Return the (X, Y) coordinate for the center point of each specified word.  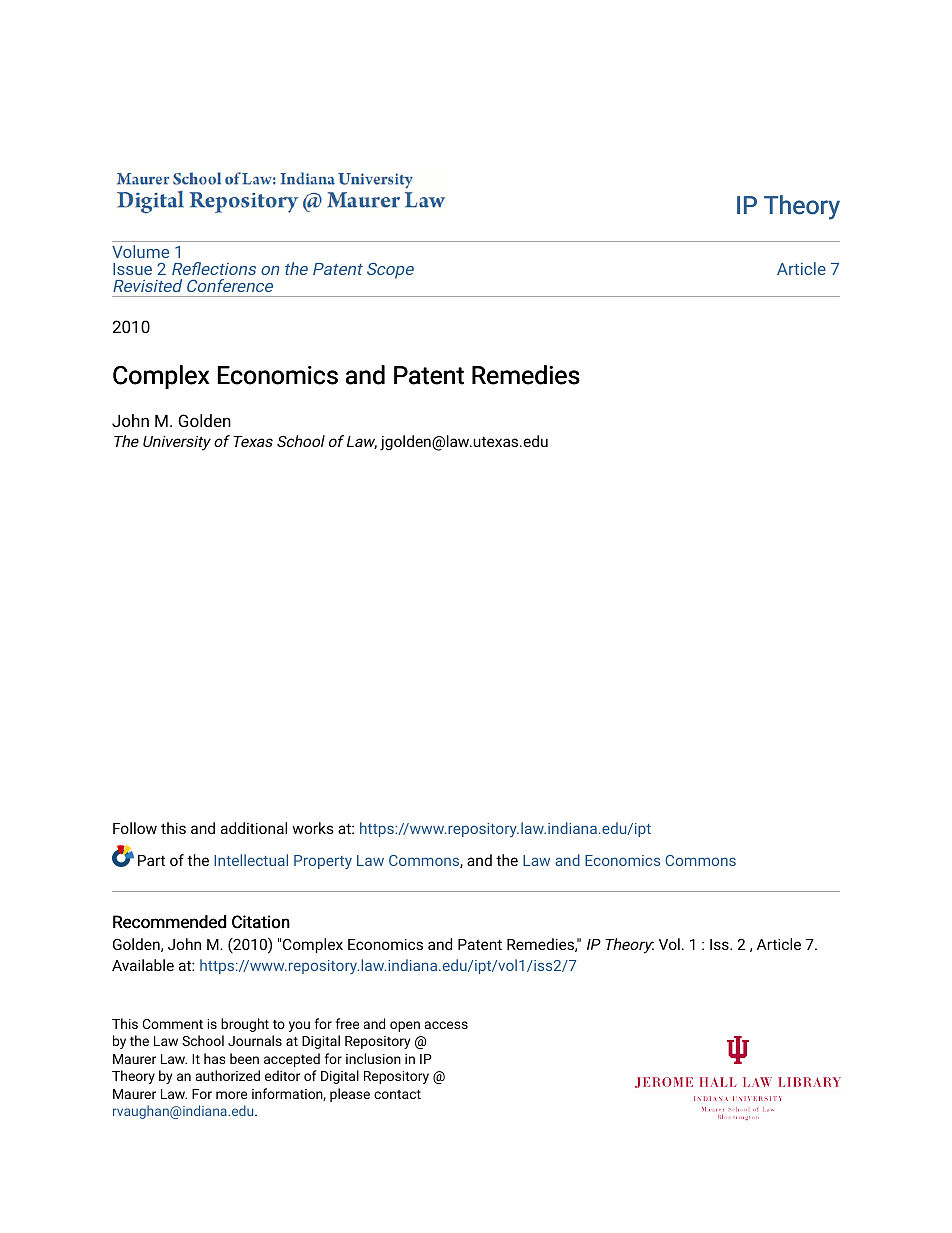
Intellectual (251, 860)
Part (151, 860)
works (313, 828)
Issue (132, 269)
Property (323, 862)
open (405, 1026)
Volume (140, 251)
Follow (135, 828)
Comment (173, 1024)
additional (254, 828)
